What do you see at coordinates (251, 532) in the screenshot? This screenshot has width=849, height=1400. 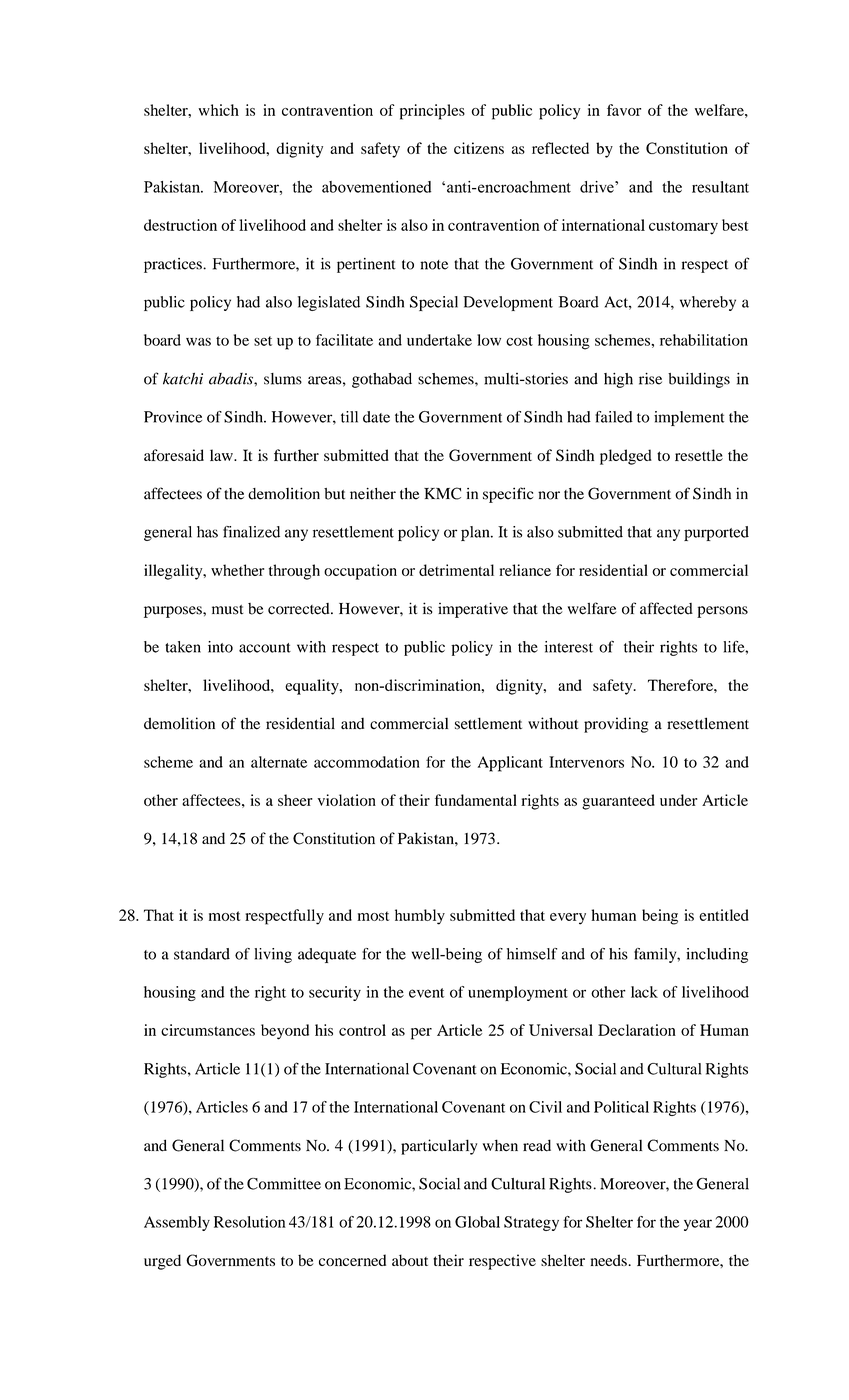 I see `finalized` at bounding box center [251, 532].
